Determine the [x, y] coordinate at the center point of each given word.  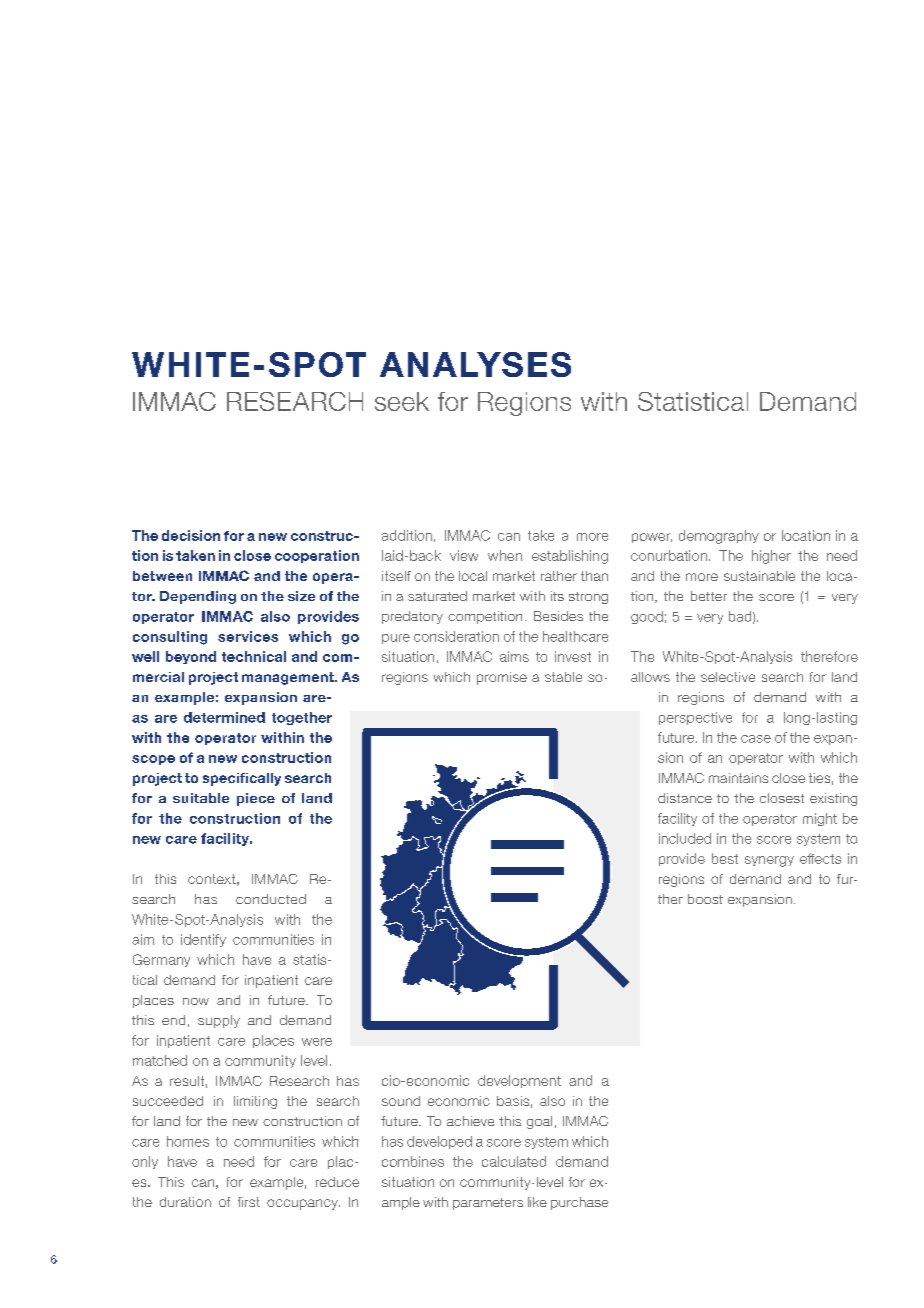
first [249, 1202]
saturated [437, 596]
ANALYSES [475, 364]
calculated [514, 1161]
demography [719, 537]
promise [502, 678]
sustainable [759, 576]
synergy [769, 861]
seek [402, 401]
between [162, 576]
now [196, 1001]
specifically [242, 779]
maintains [738, 778]
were [317, 1042]
